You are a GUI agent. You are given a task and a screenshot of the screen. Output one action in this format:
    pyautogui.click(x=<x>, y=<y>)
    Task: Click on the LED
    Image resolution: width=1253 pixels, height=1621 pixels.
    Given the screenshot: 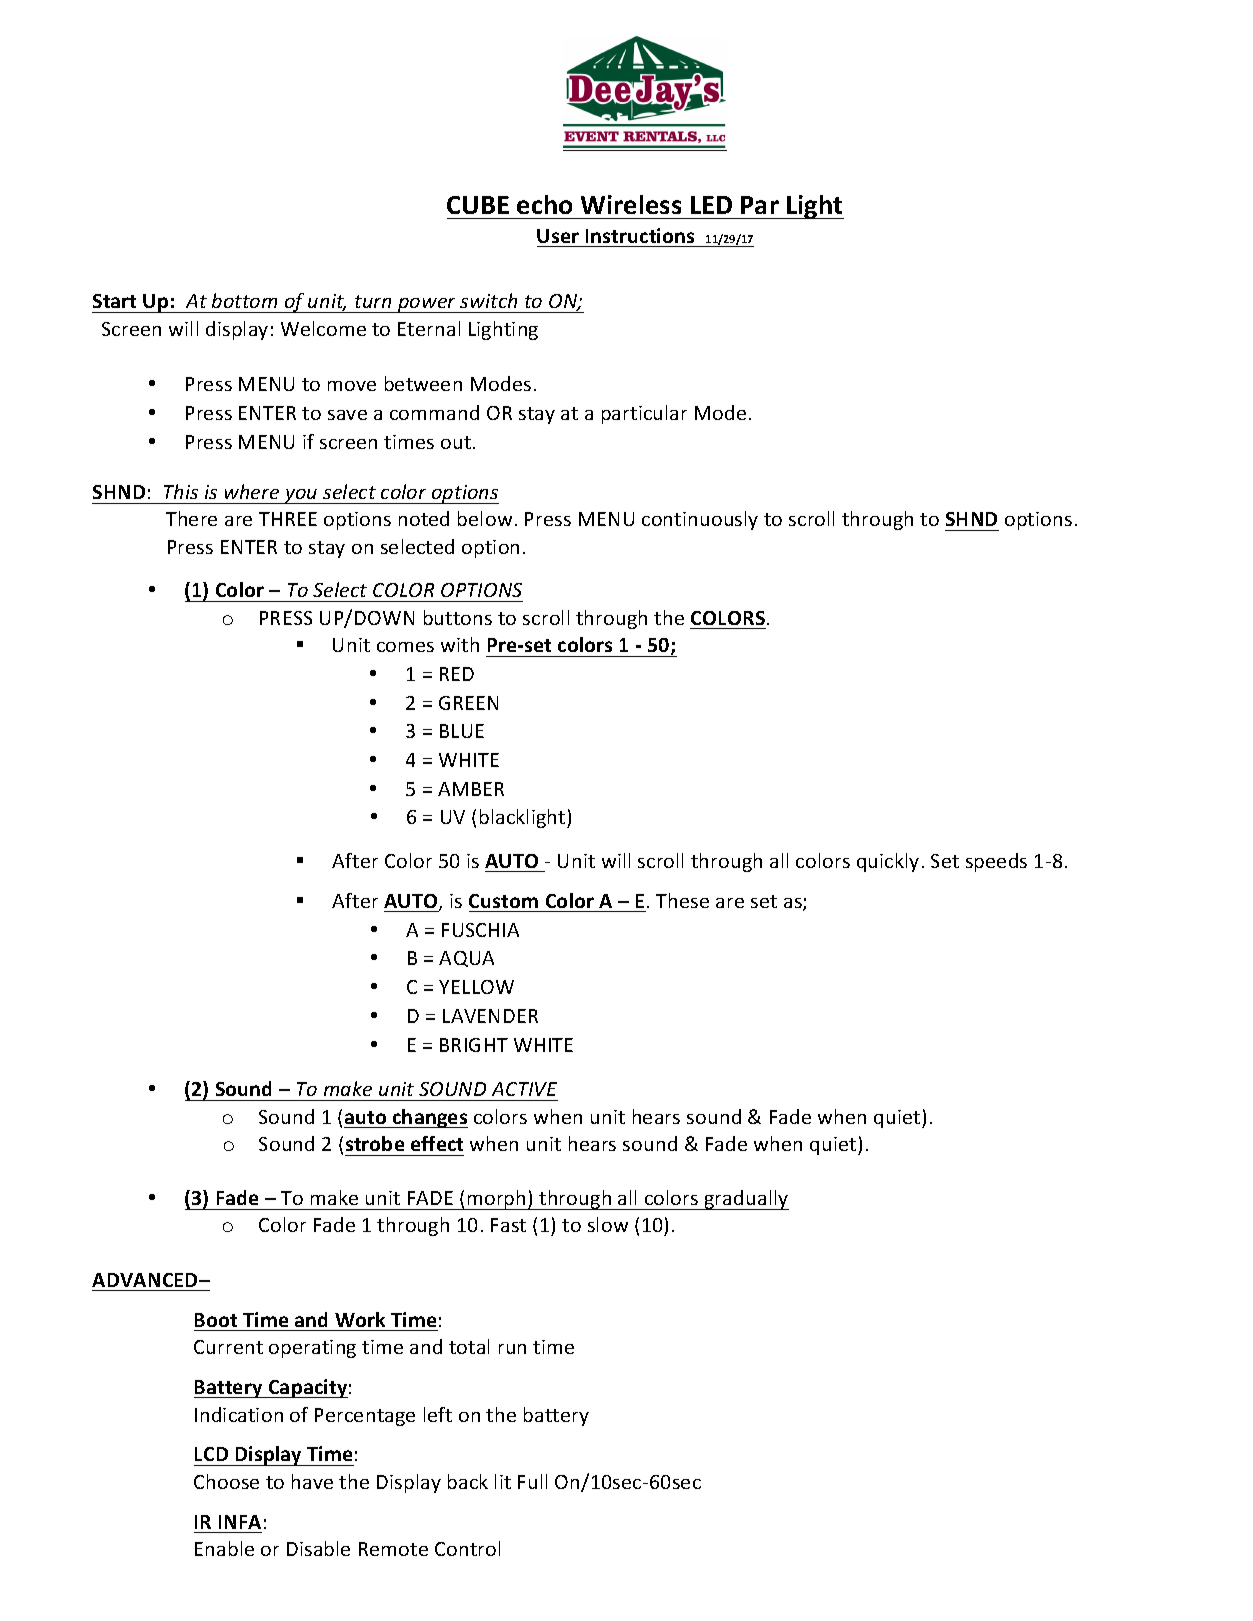 What is the action you would take?
    pyautogui.click(x=711, y=205)
